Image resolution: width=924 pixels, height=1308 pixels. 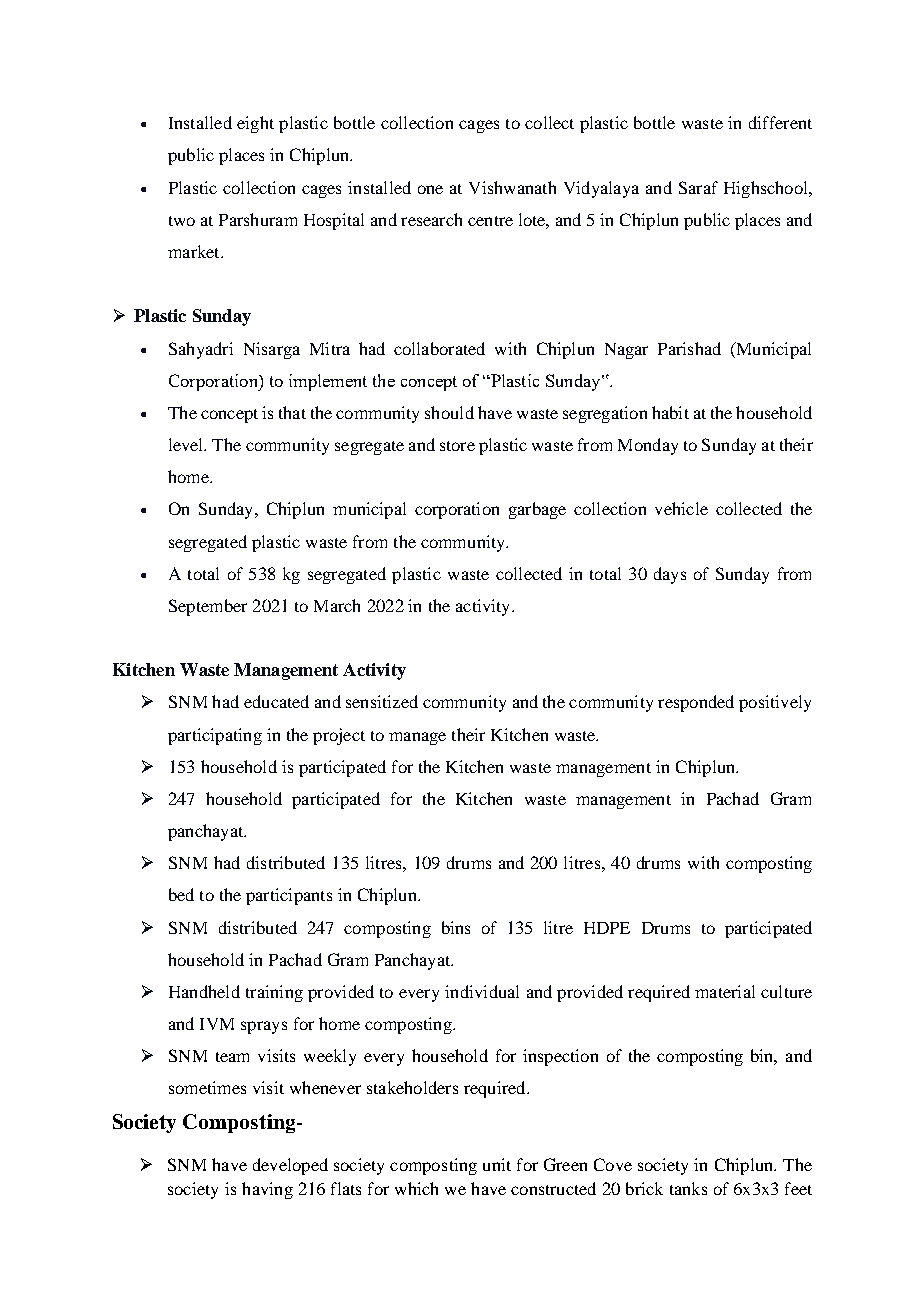 What do you see at coordinates (430, 189) in the document?
I see `one` at bounding box center [430, 189].
